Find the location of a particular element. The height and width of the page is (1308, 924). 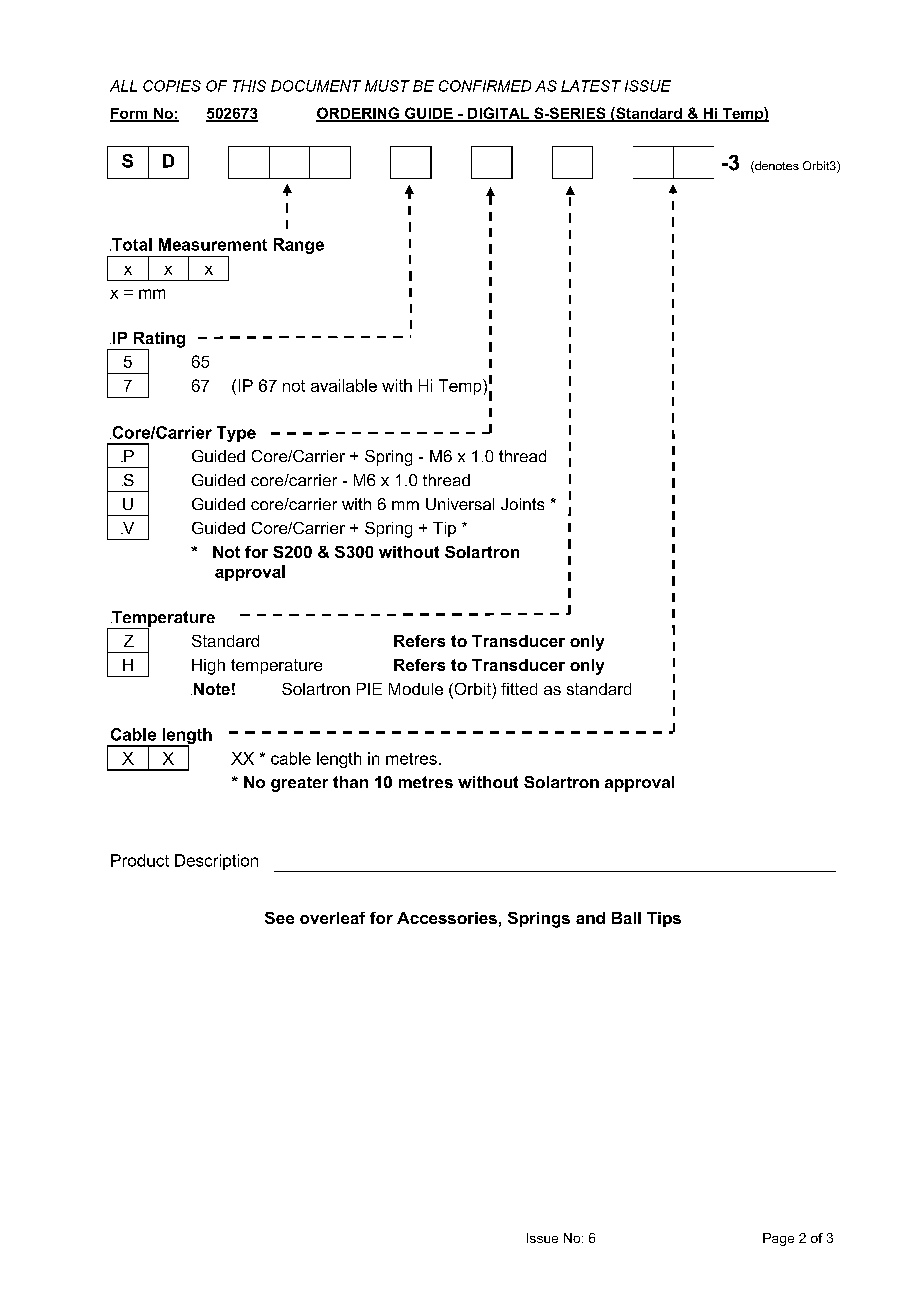

Description is located at coordinates (216, 862).
